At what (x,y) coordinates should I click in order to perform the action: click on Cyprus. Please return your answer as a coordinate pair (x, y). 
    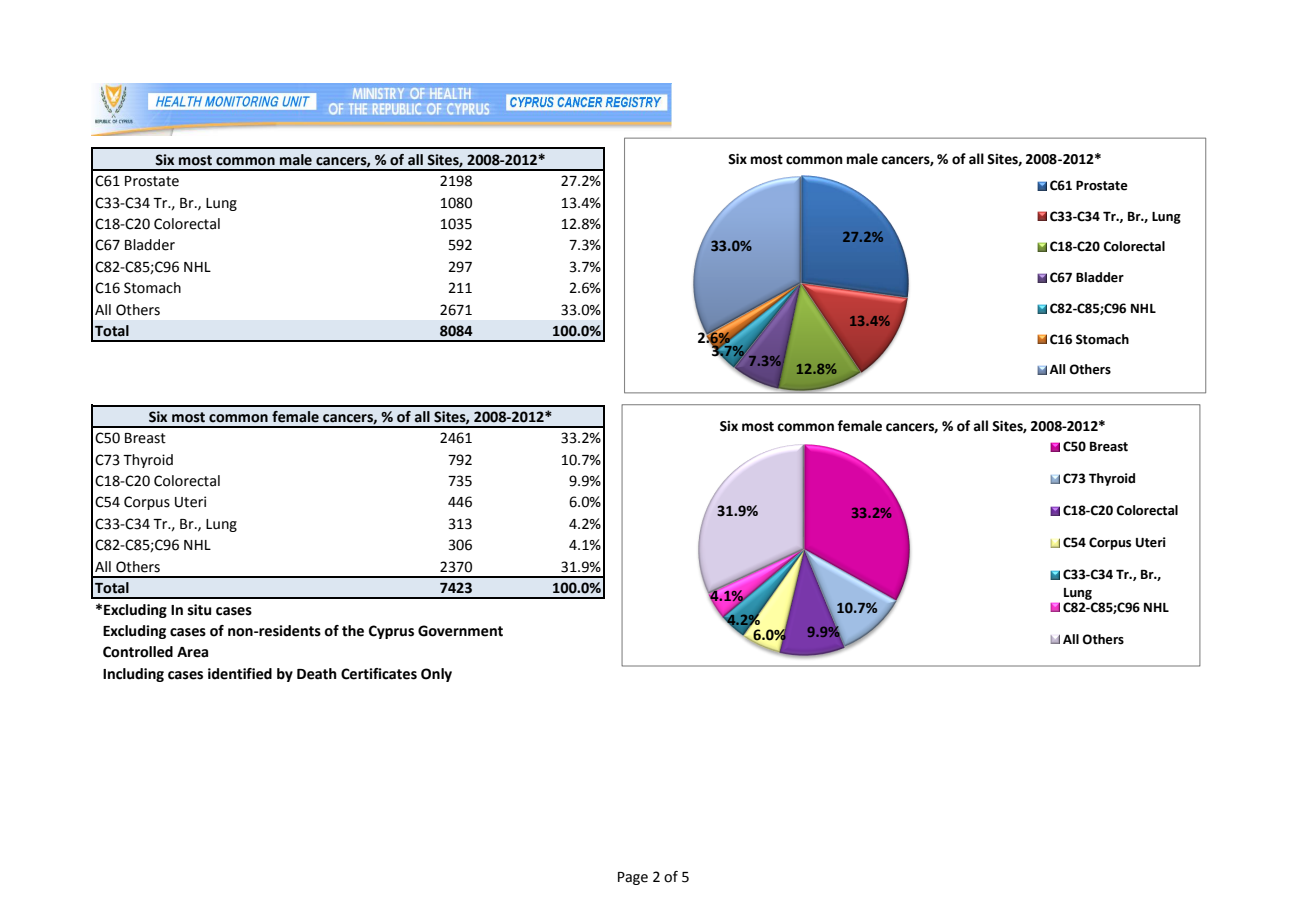
    Looking at the image, I should click on (391, 632).
